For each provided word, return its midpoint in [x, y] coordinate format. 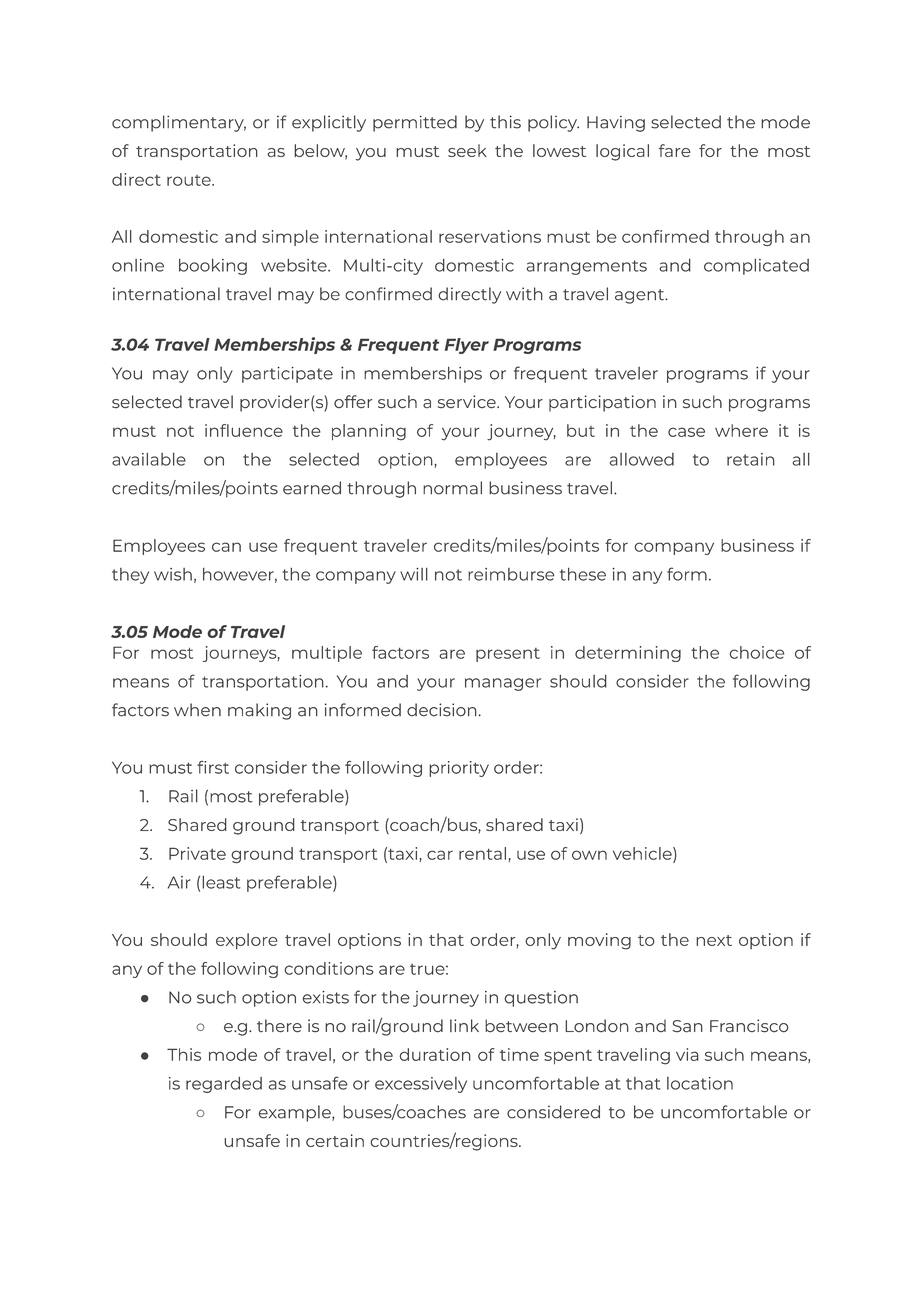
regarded [224, 1085]
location [700, 1083]
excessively [421, 1085]
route [190, 180]
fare [674, 150]
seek [467, 150]
